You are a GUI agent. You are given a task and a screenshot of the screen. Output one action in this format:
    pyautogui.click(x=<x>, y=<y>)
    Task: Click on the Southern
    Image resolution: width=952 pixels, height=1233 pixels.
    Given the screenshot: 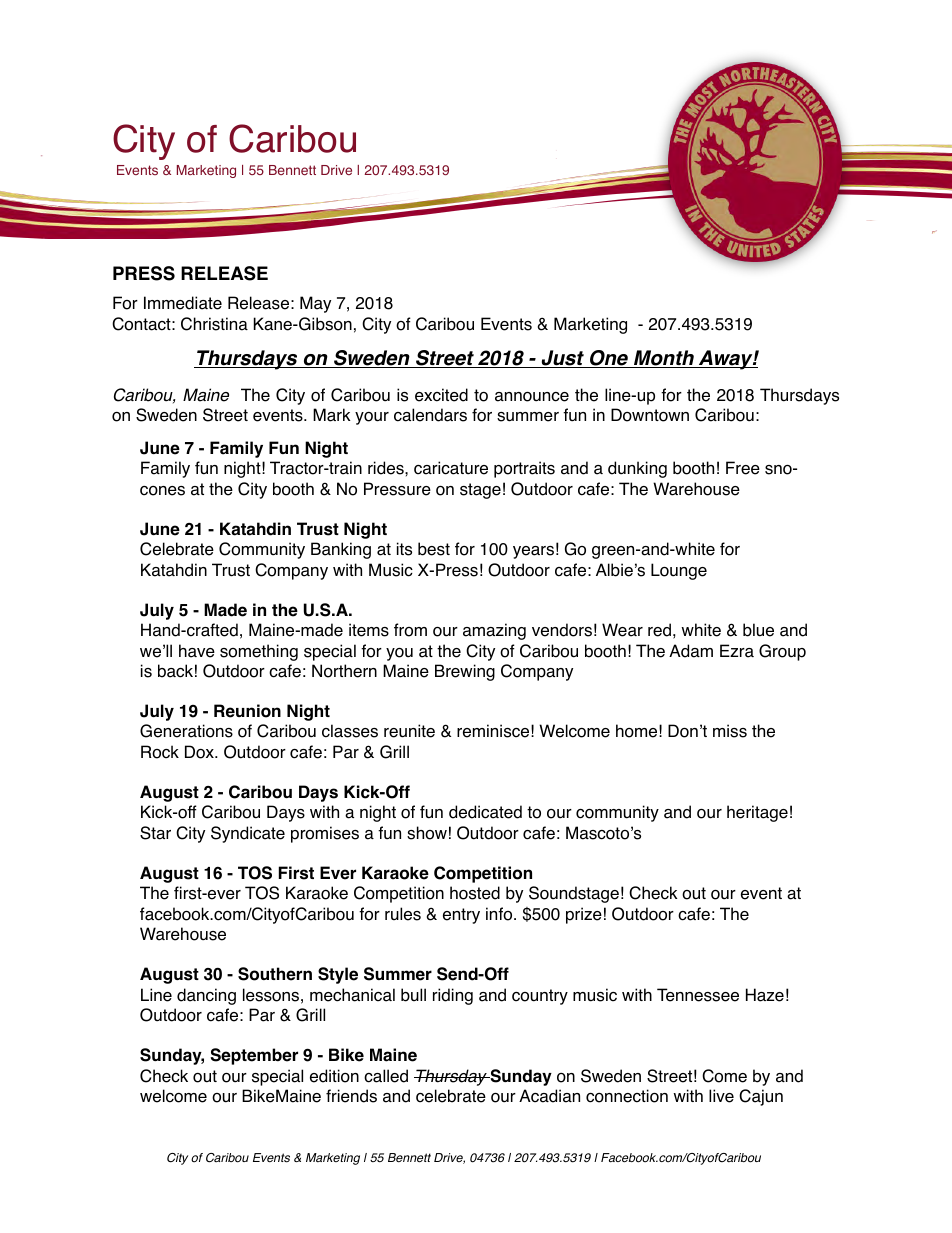 What is the action you would take?
    pyautogui.click(x=275, y=974)
